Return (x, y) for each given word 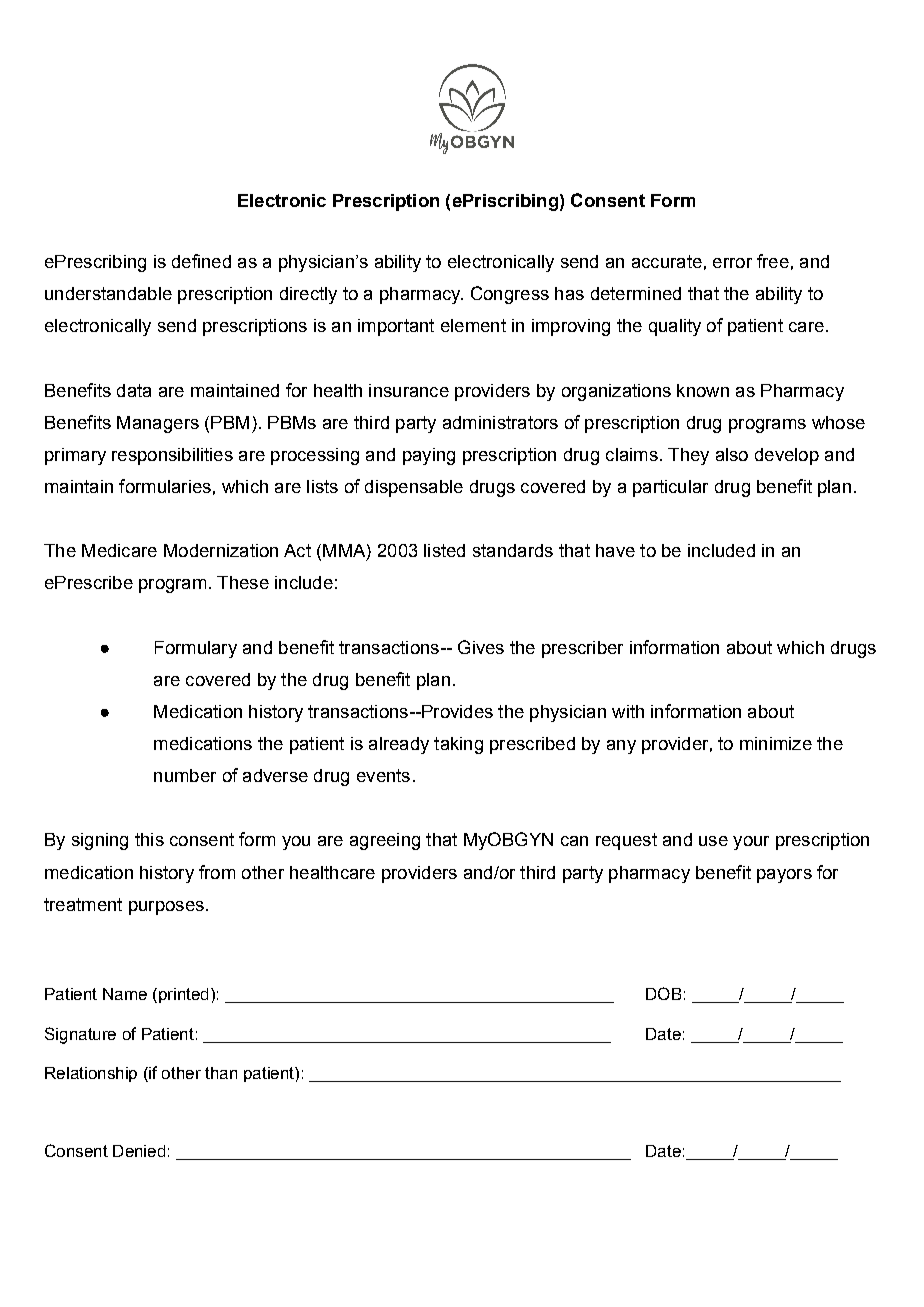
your (751, 843)
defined (201, 261)
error (732, 263)
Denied (139, 1151)
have (615, 550)
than (221, 1073)
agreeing (385, 841)
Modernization (221, 550)
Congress (510, 295)
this (149, 839)
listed (444, 550)
